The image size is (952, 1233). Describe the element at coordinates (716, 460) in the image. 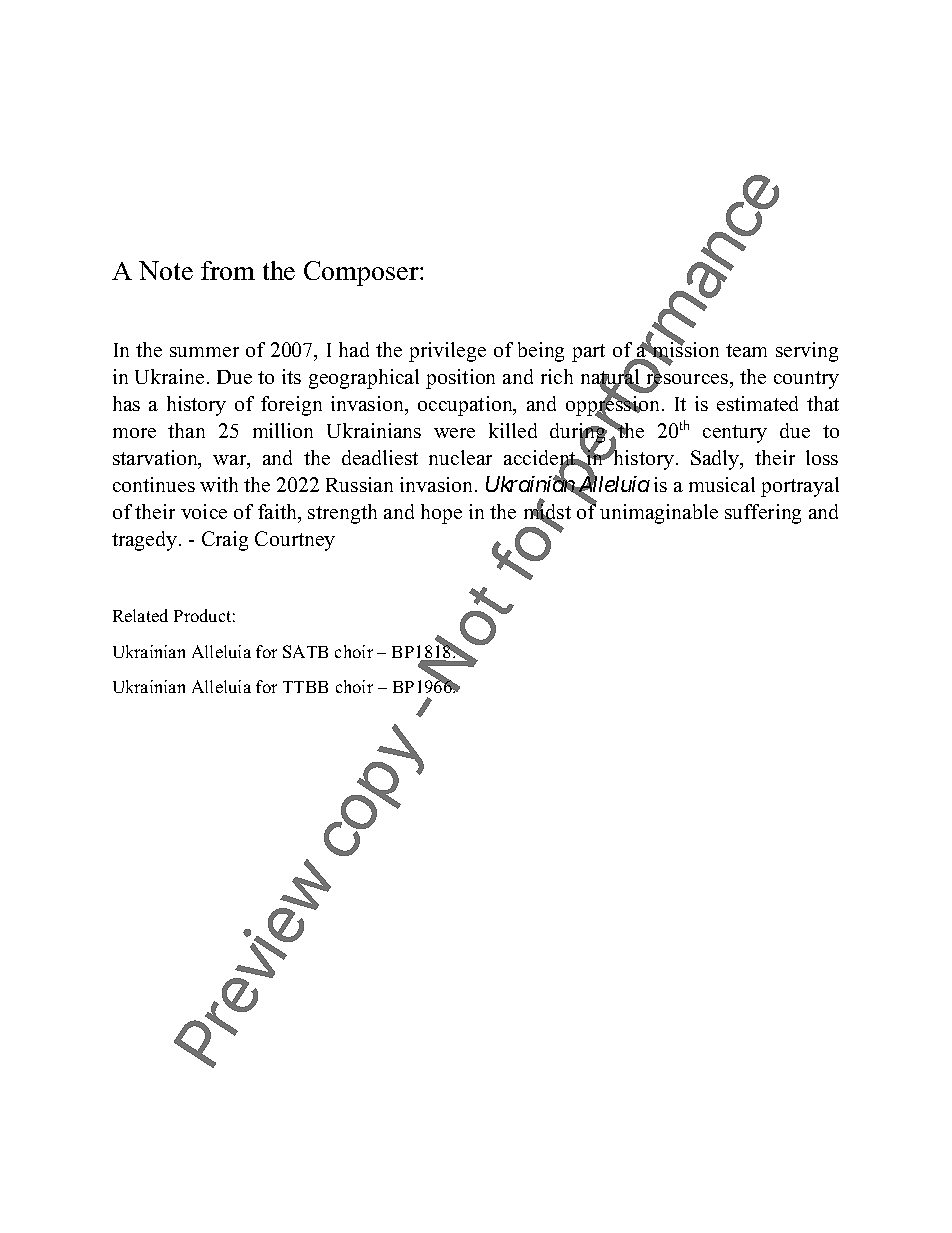

I see `Sadly` at that location.
